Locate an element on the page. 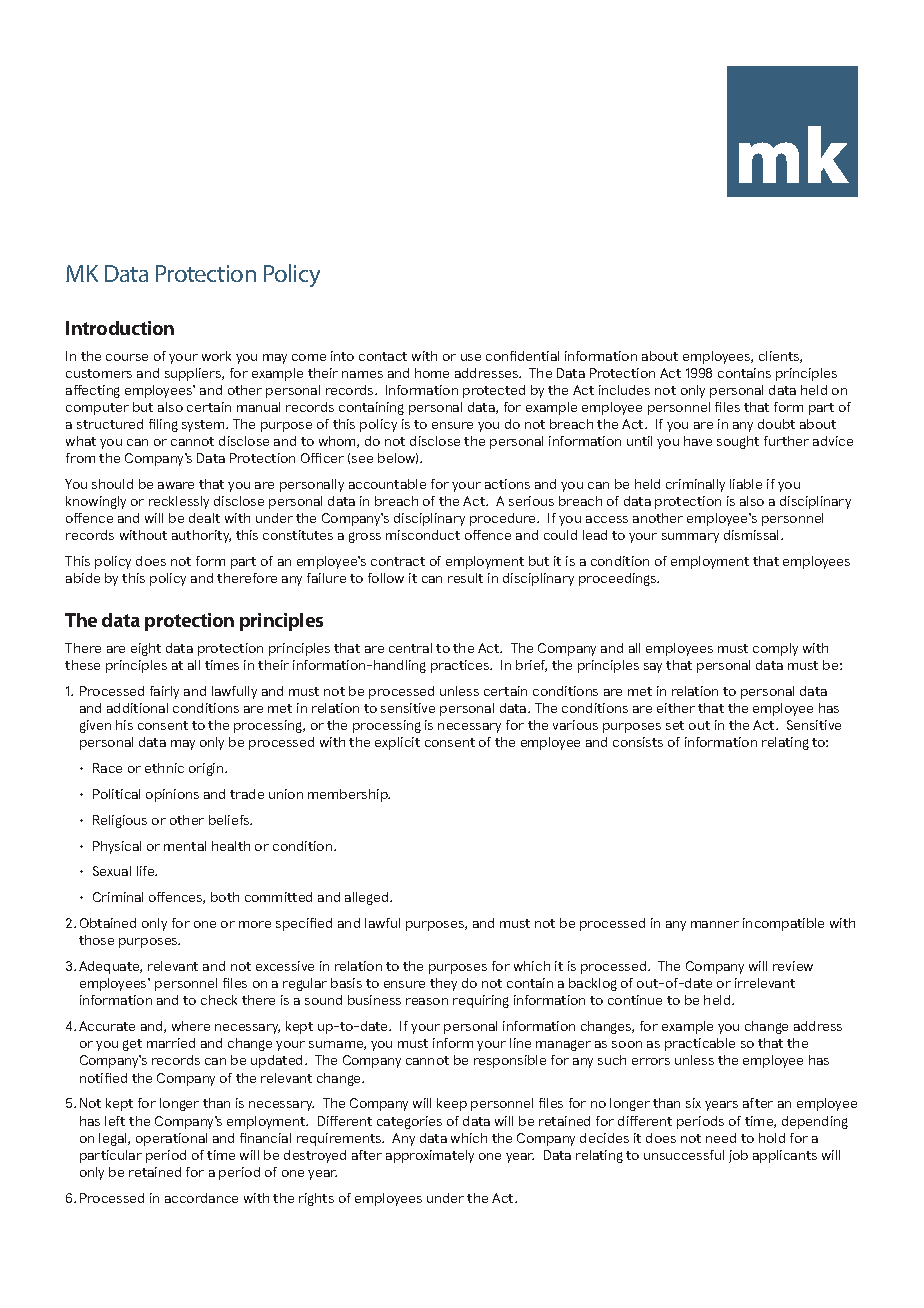 The width and height of the image is (924, 1308). doubt is located at coordinates (776, 424).
